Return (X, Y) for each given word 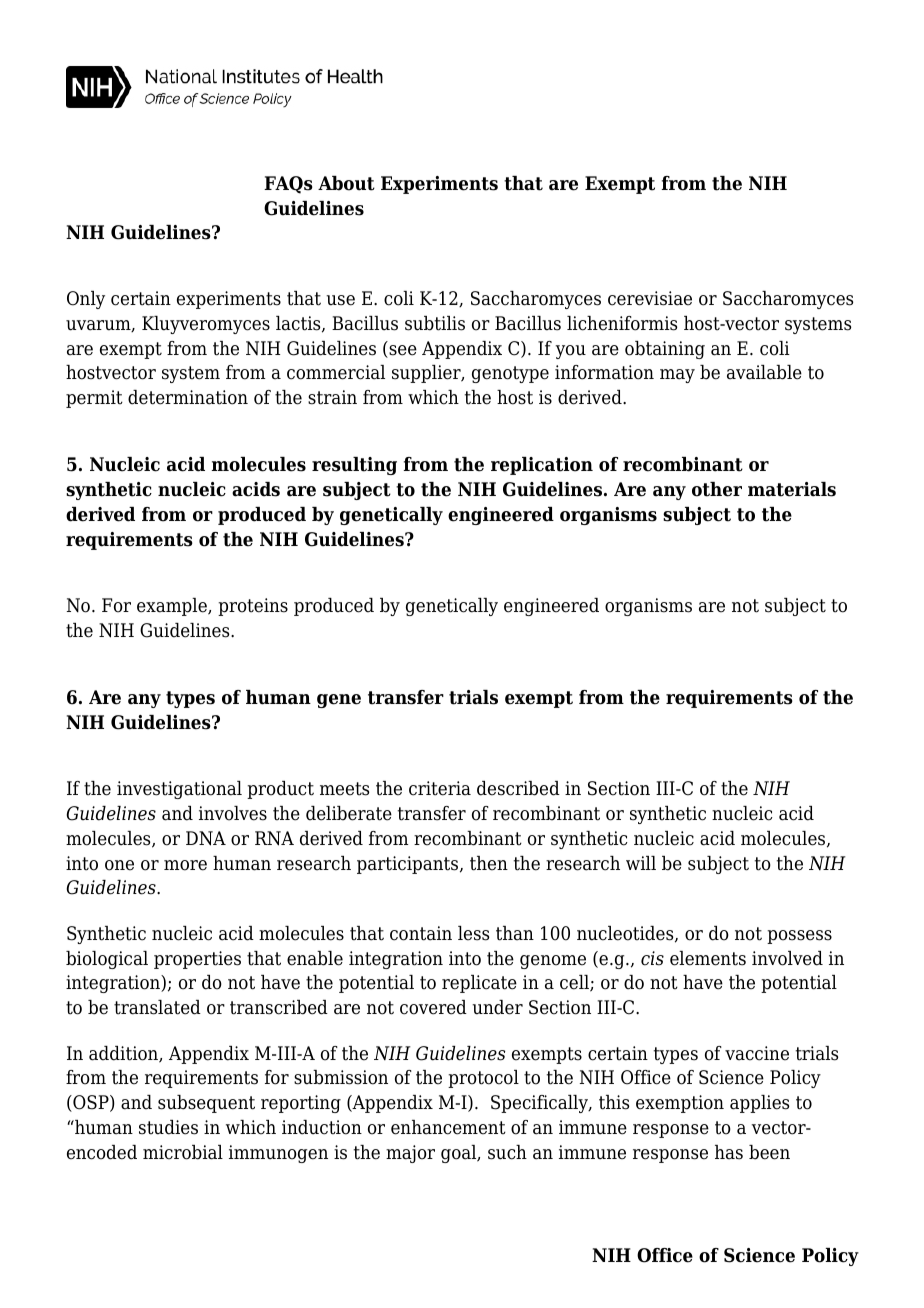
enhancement (448, 1127)
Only (86, 300)
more (185, 865)
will (641, 863)
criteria (440, 788)
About (346, 183)
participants (409, 865)
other (717, 489)
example (173, 607)
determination (188, 397)
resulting (354, 466)
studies (168, 1127)
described (518, 788)
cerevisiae (650, 298)
